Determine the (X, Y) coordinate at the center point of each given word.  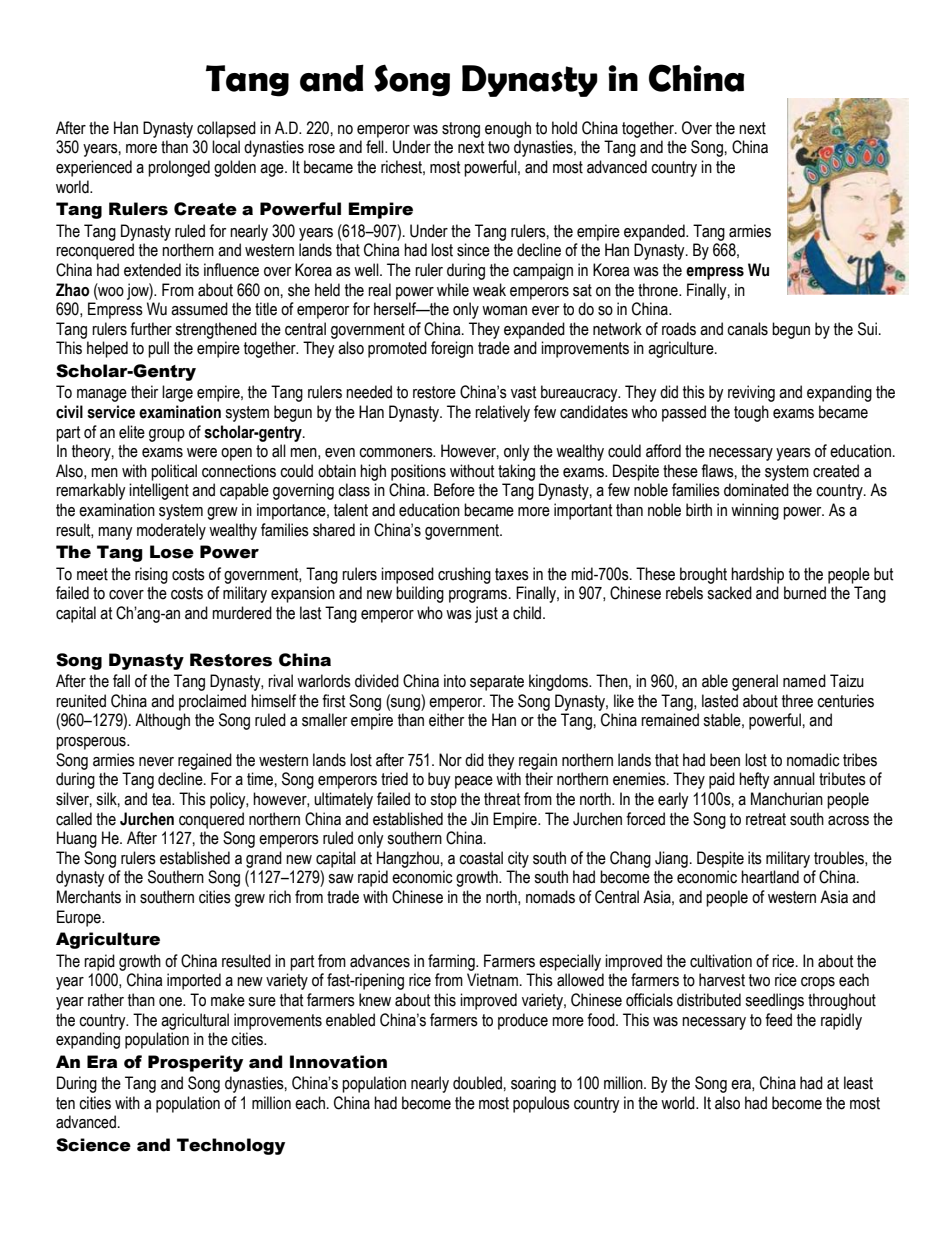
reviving (751, 393)
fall (121, 681)
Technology (231, 1146)
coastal (481, 858)
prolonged (179, 168)
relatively (502, 413)
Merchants (89, 897)
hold (564, 128)
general (755, 682)
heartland (770, 877)
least (858, 1083)
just (486, 614)
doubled (477, 1083)
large (177, 393)
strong (461, 130)
